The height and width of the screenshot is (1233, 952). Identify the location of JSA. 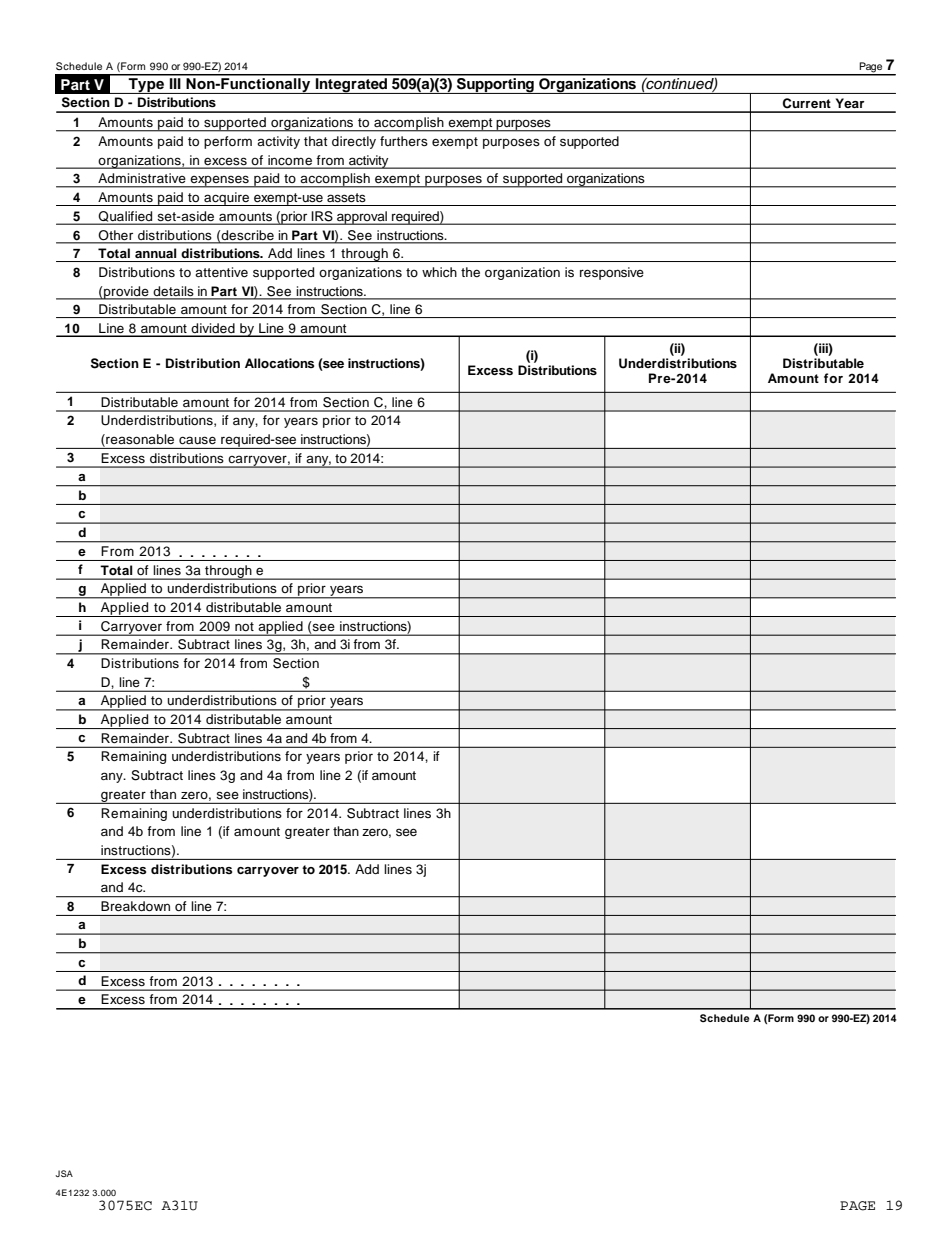
(64, 1173).
